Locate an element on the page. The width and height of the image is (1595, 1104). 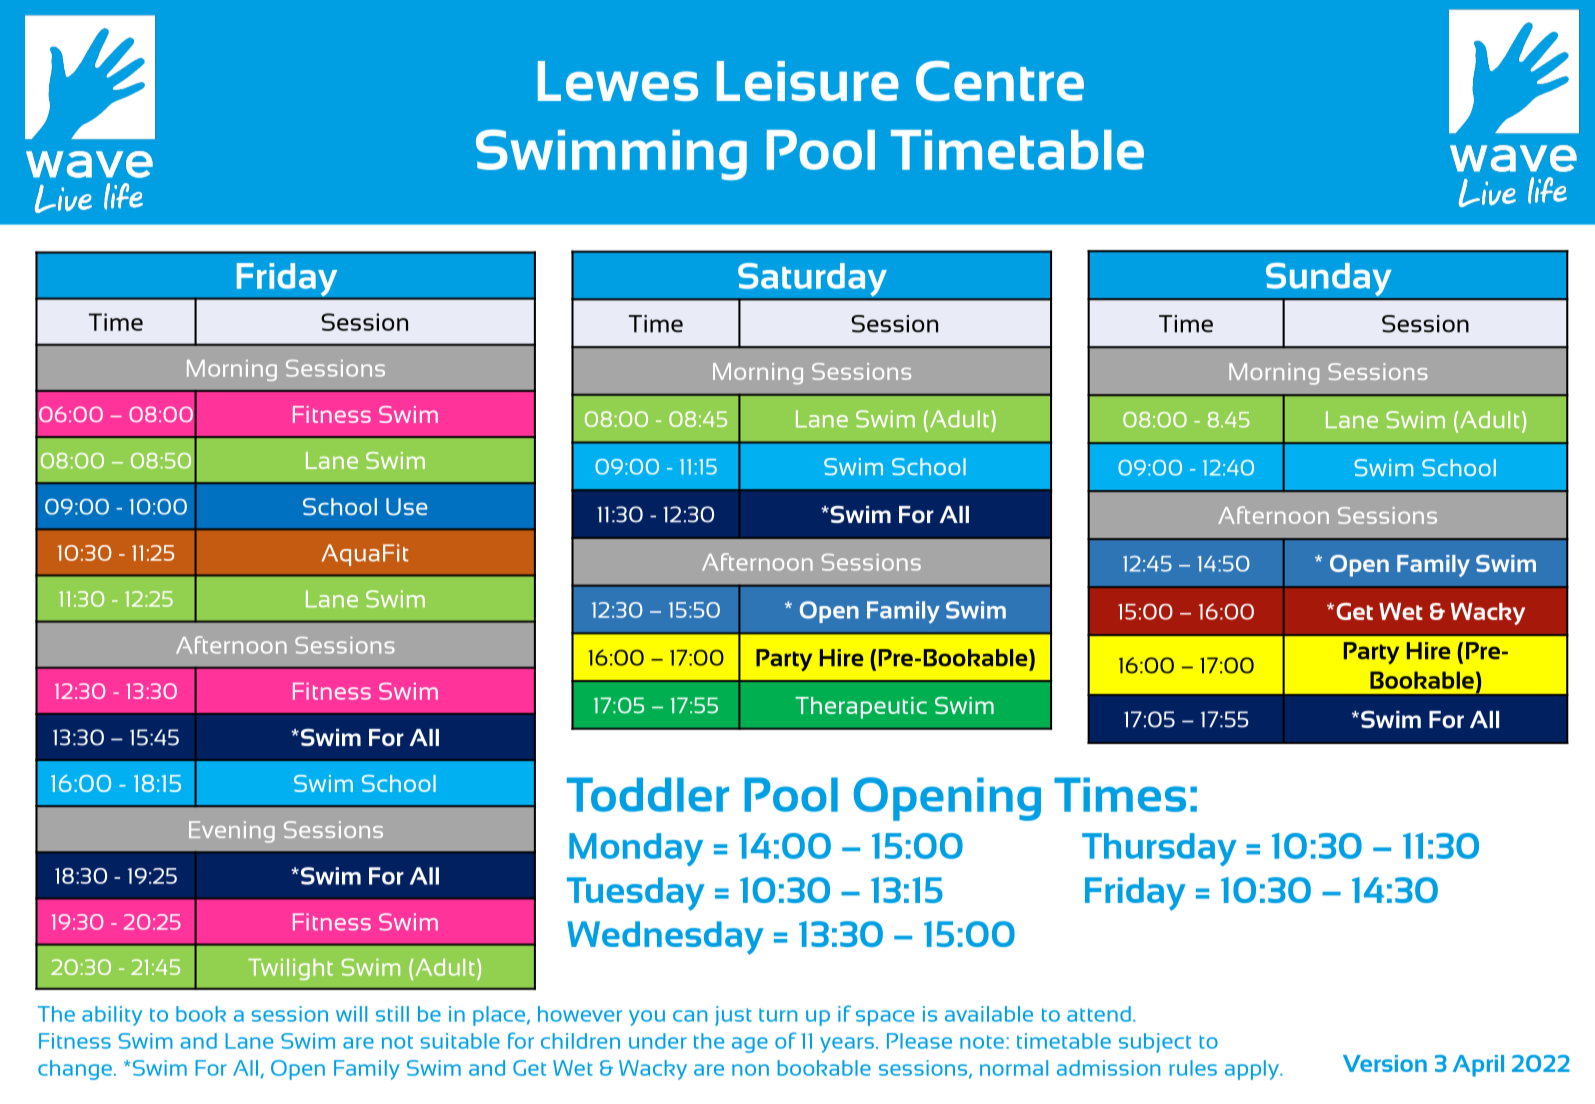
Thursday is located at coordinates (1159, 850).
